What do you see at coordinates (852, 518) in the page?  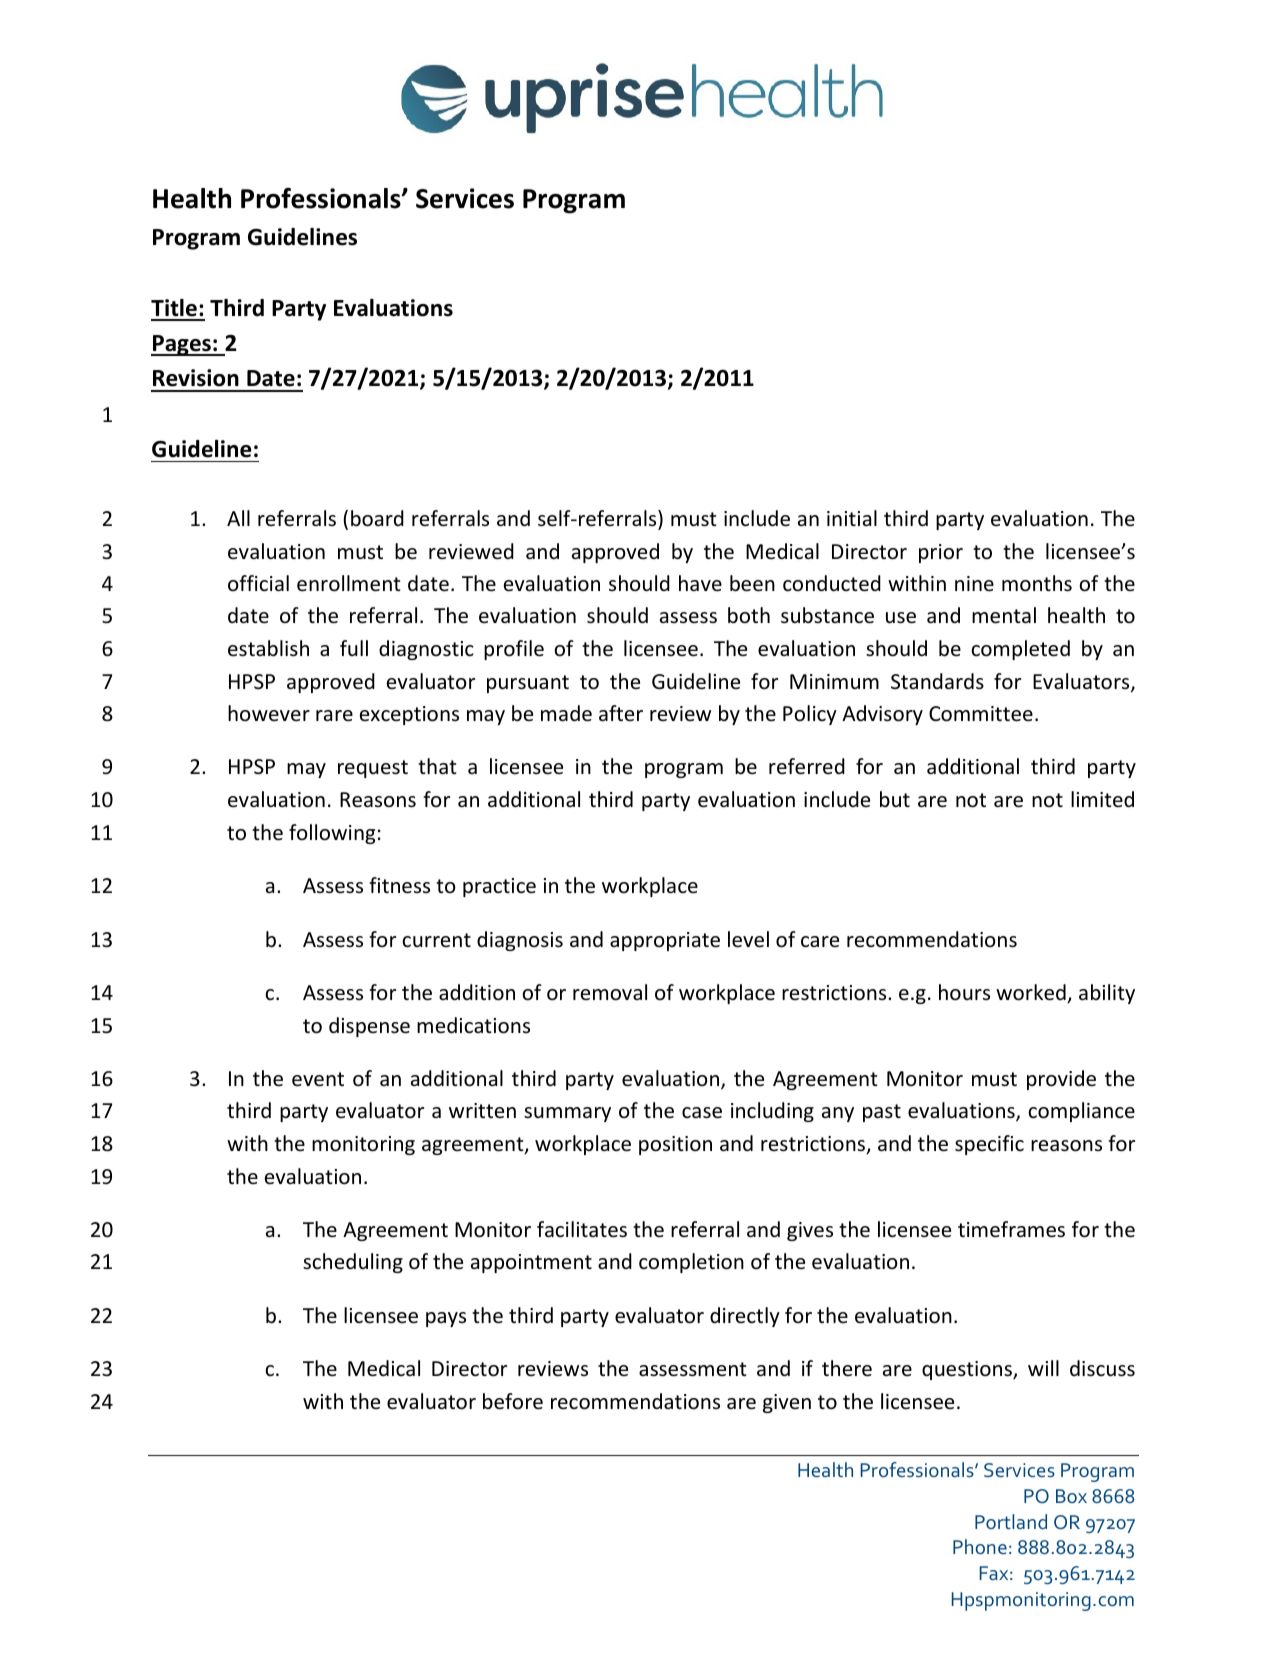 I see `initial` at bounding box center [852, 518].
